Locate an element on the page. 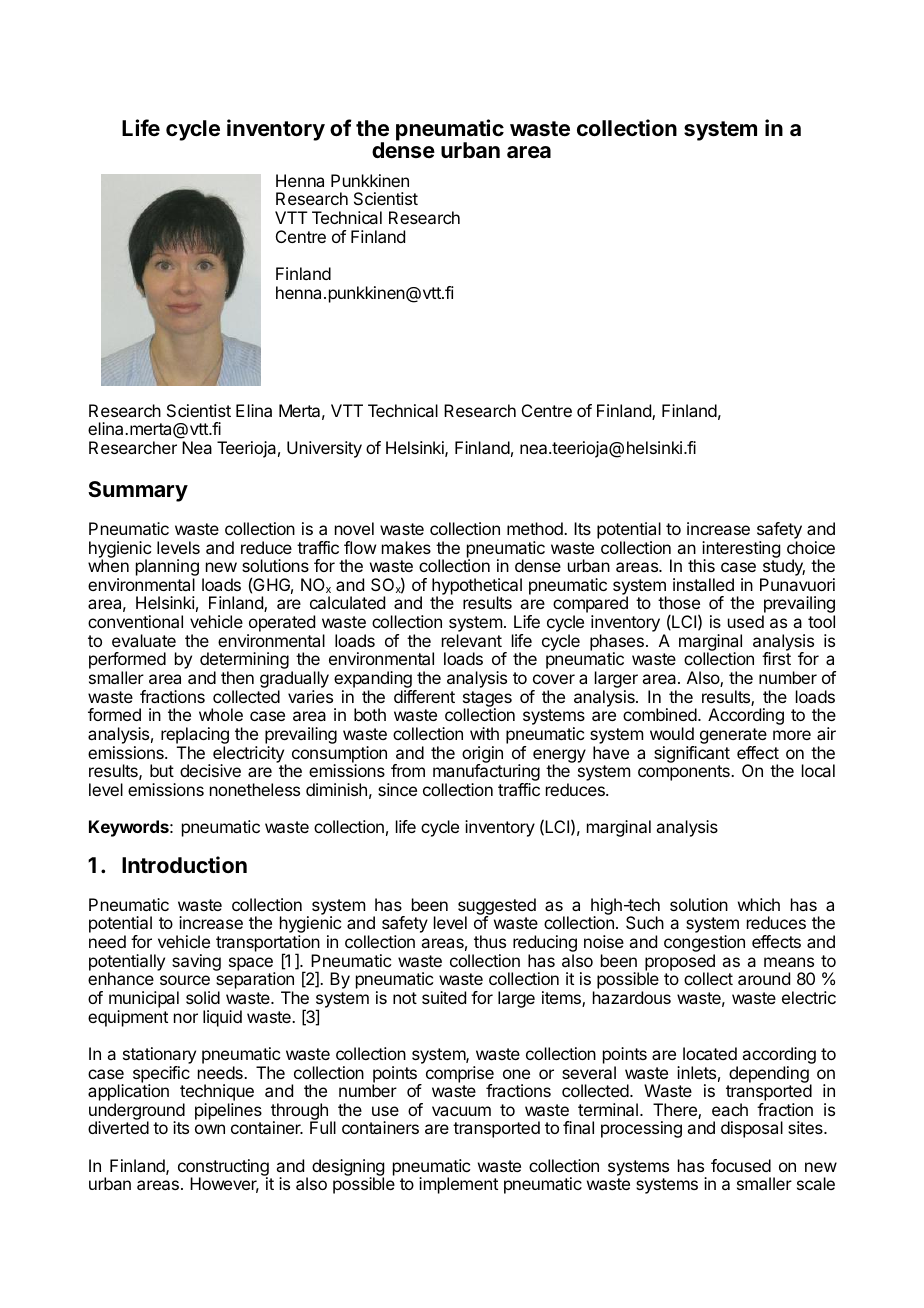 The image size is (924, 1308). saving is located at coordinates (196, 962).
